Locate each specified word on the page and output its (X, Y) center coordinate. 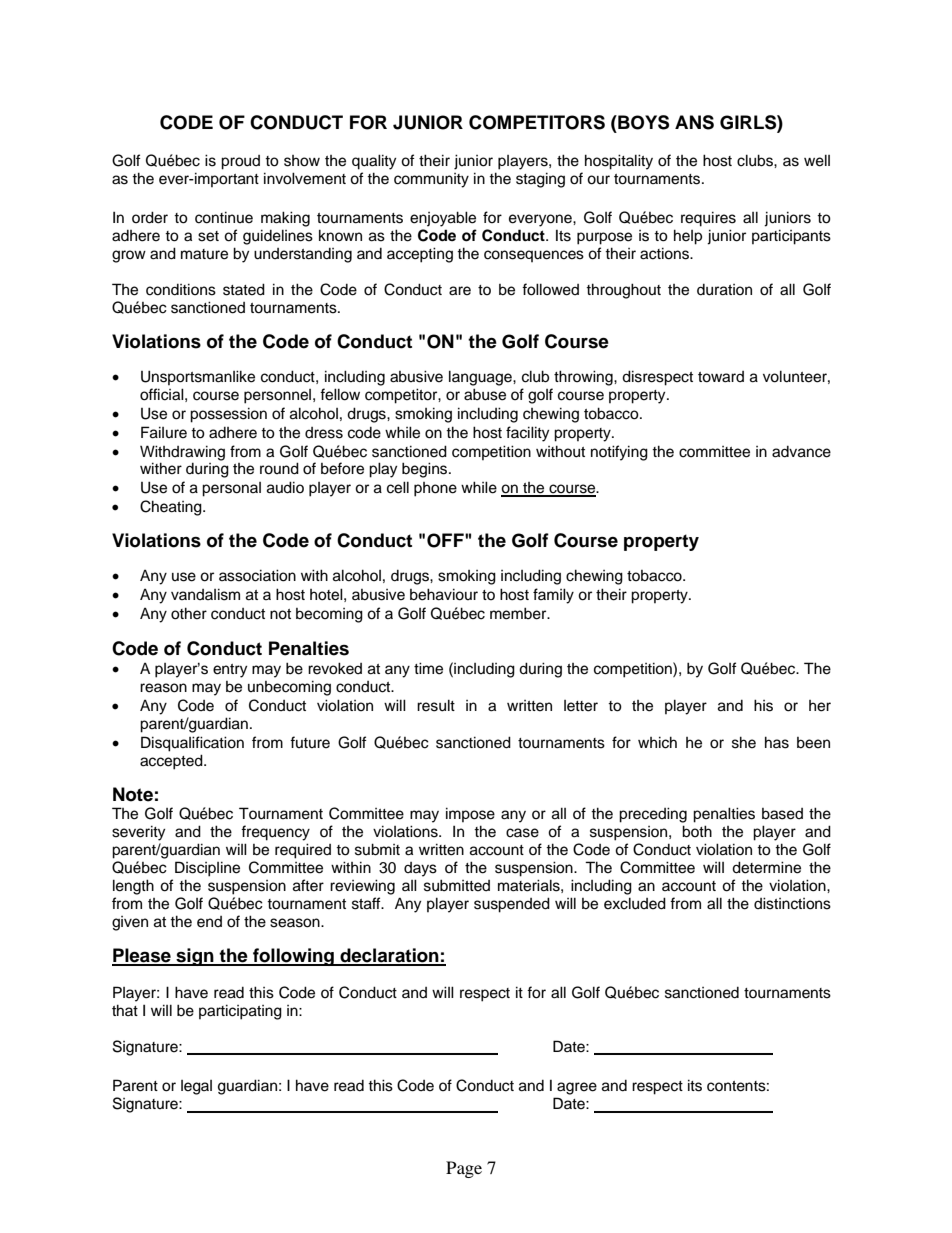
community (431, 180)
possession (228, 415)
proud (240, 162)
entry (230, 671)
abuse (485, 394)
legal (196, 1087)
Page (464, 1169)
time (428, 668)
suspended (512, 905)
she (744, 742)
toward (721, 377)
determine (766, 867)
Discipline (207, 869)
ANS (694, 122)
